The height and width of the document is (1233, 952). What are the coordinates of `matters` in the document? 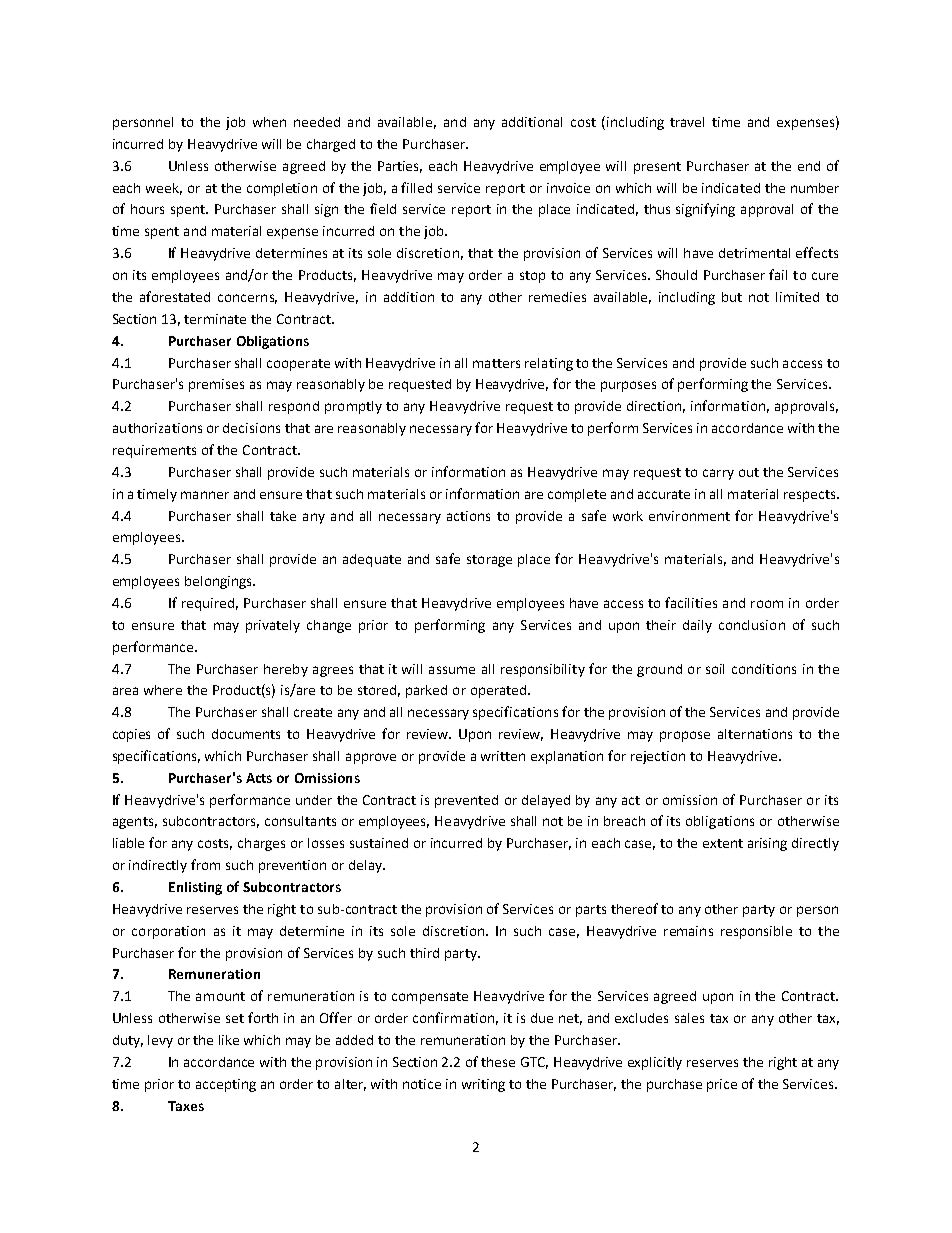 It's located at (496, 363).
